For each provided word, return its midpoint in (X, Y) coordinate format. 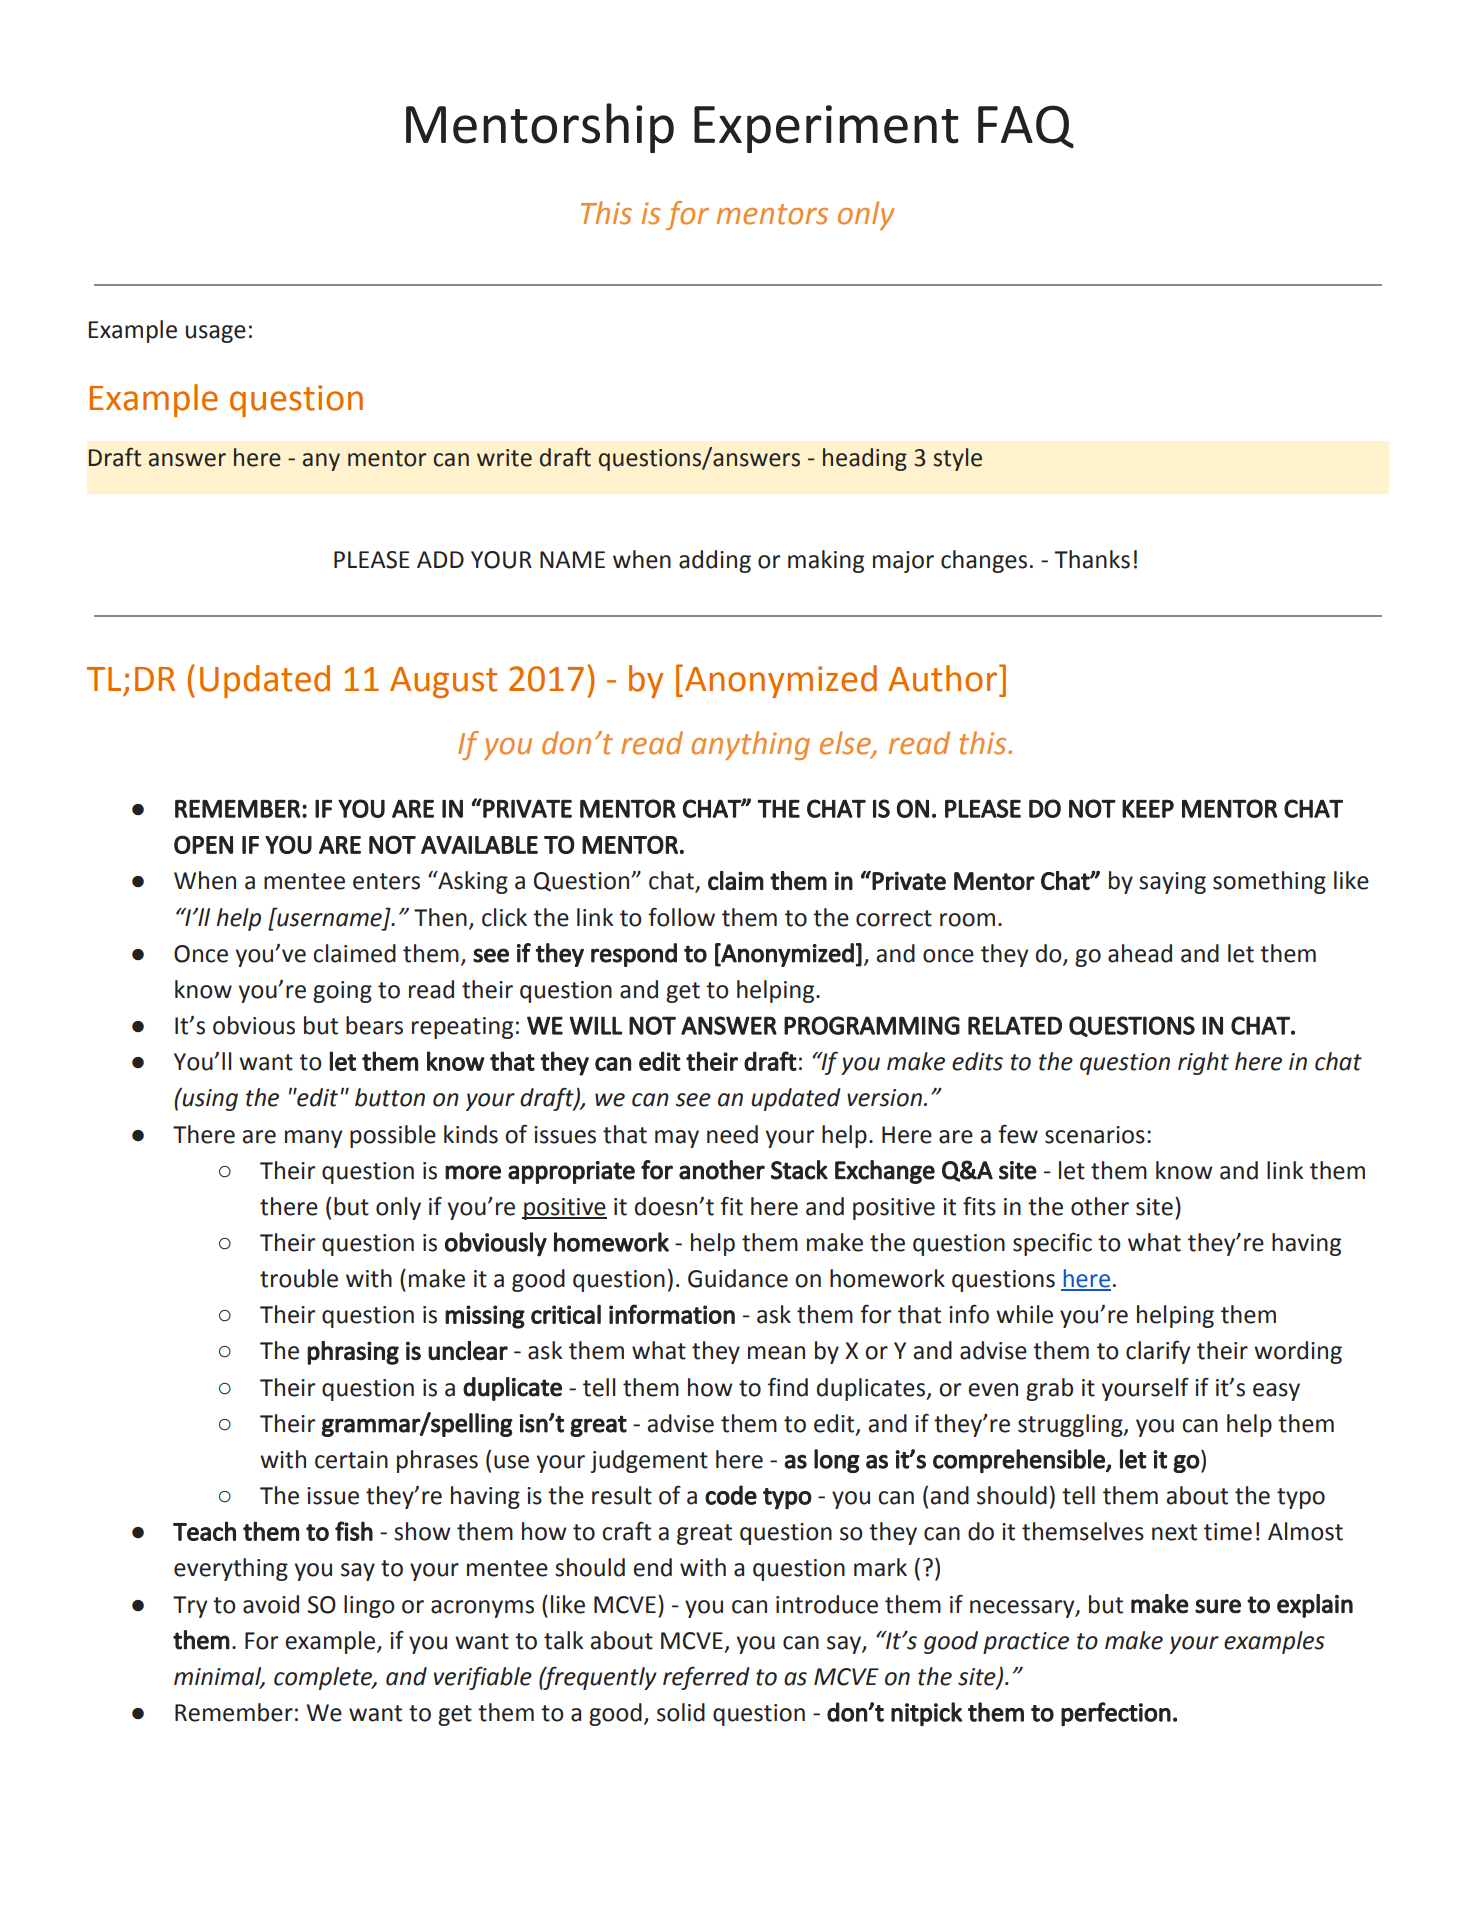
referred (706, 1678)
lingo (369, 1606)
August (443, 682)
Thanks (1092, 559)
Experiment (826, 129)
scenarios (1095, 1135)
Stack (799, 1170)
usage (216, 334)
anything (750, 745)
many (313, 1139)
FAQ (1026, 126)
